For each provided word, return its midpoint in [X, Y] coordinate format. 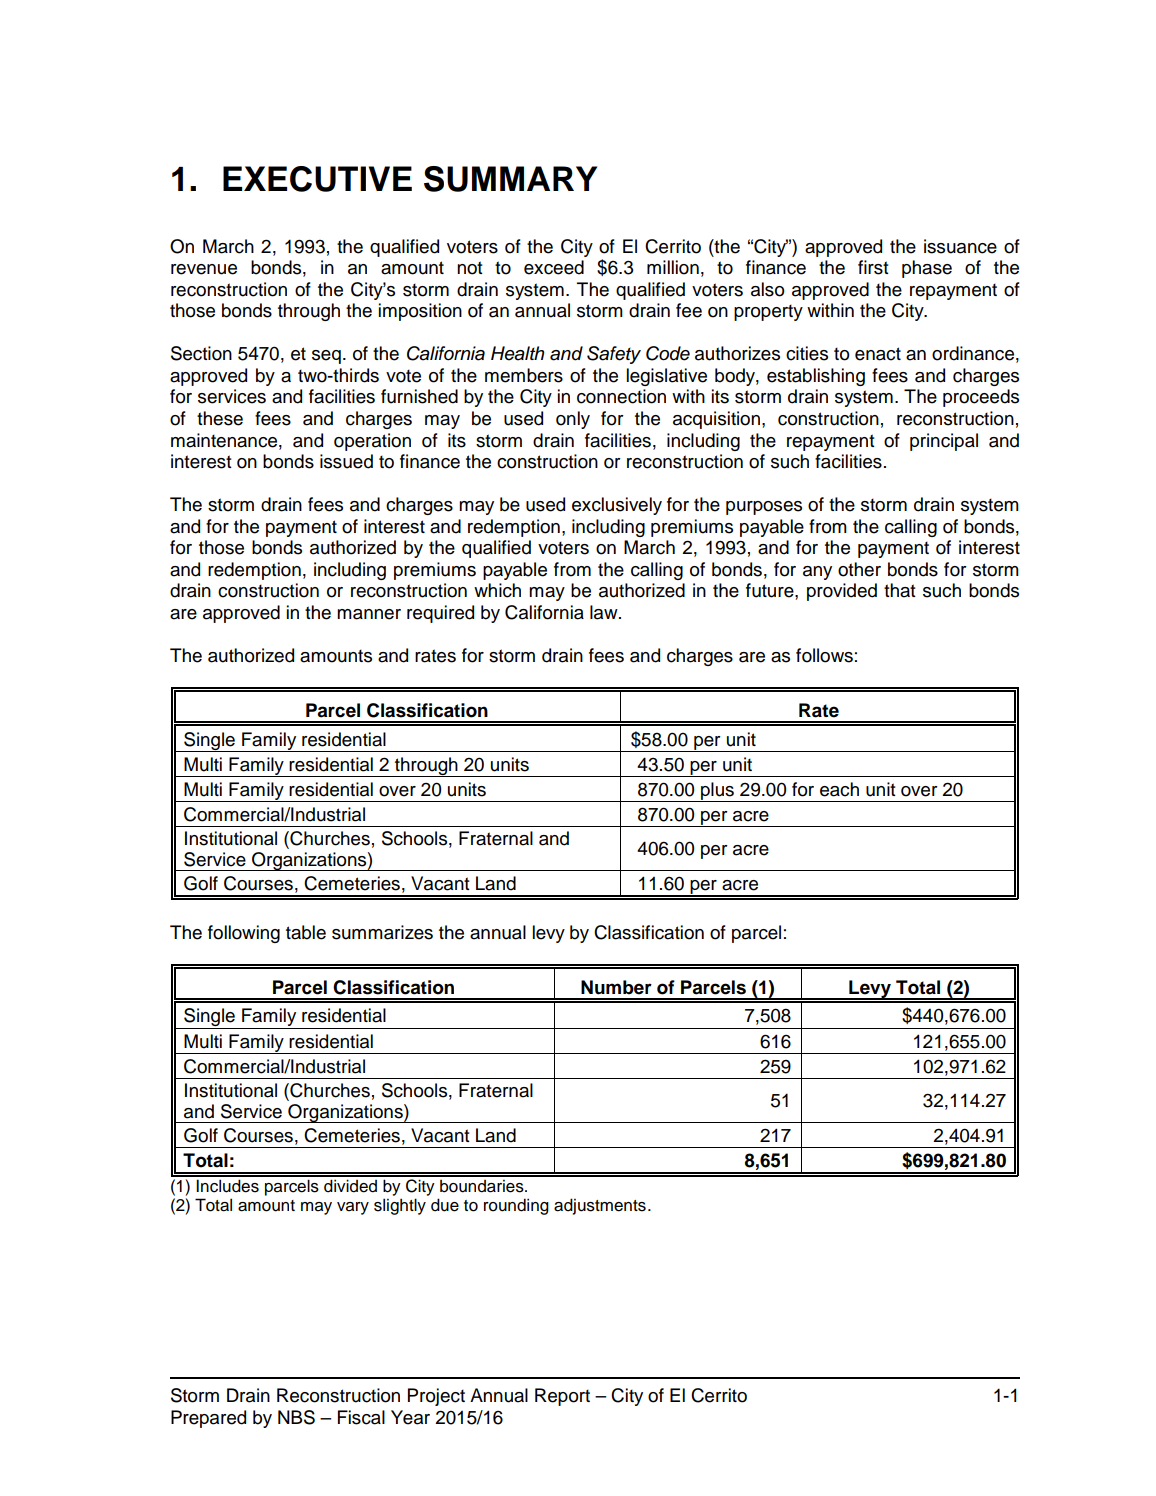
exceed [554, 267]
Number [616, 987]
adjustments [600, 1206]
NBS [296, 1417]
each [839, 789]
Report [562, 1397]
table [306, 932]
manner [369, 614]
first [873, 267]
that [900, 590]
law [605, 612]
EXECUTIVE [317, 179]
